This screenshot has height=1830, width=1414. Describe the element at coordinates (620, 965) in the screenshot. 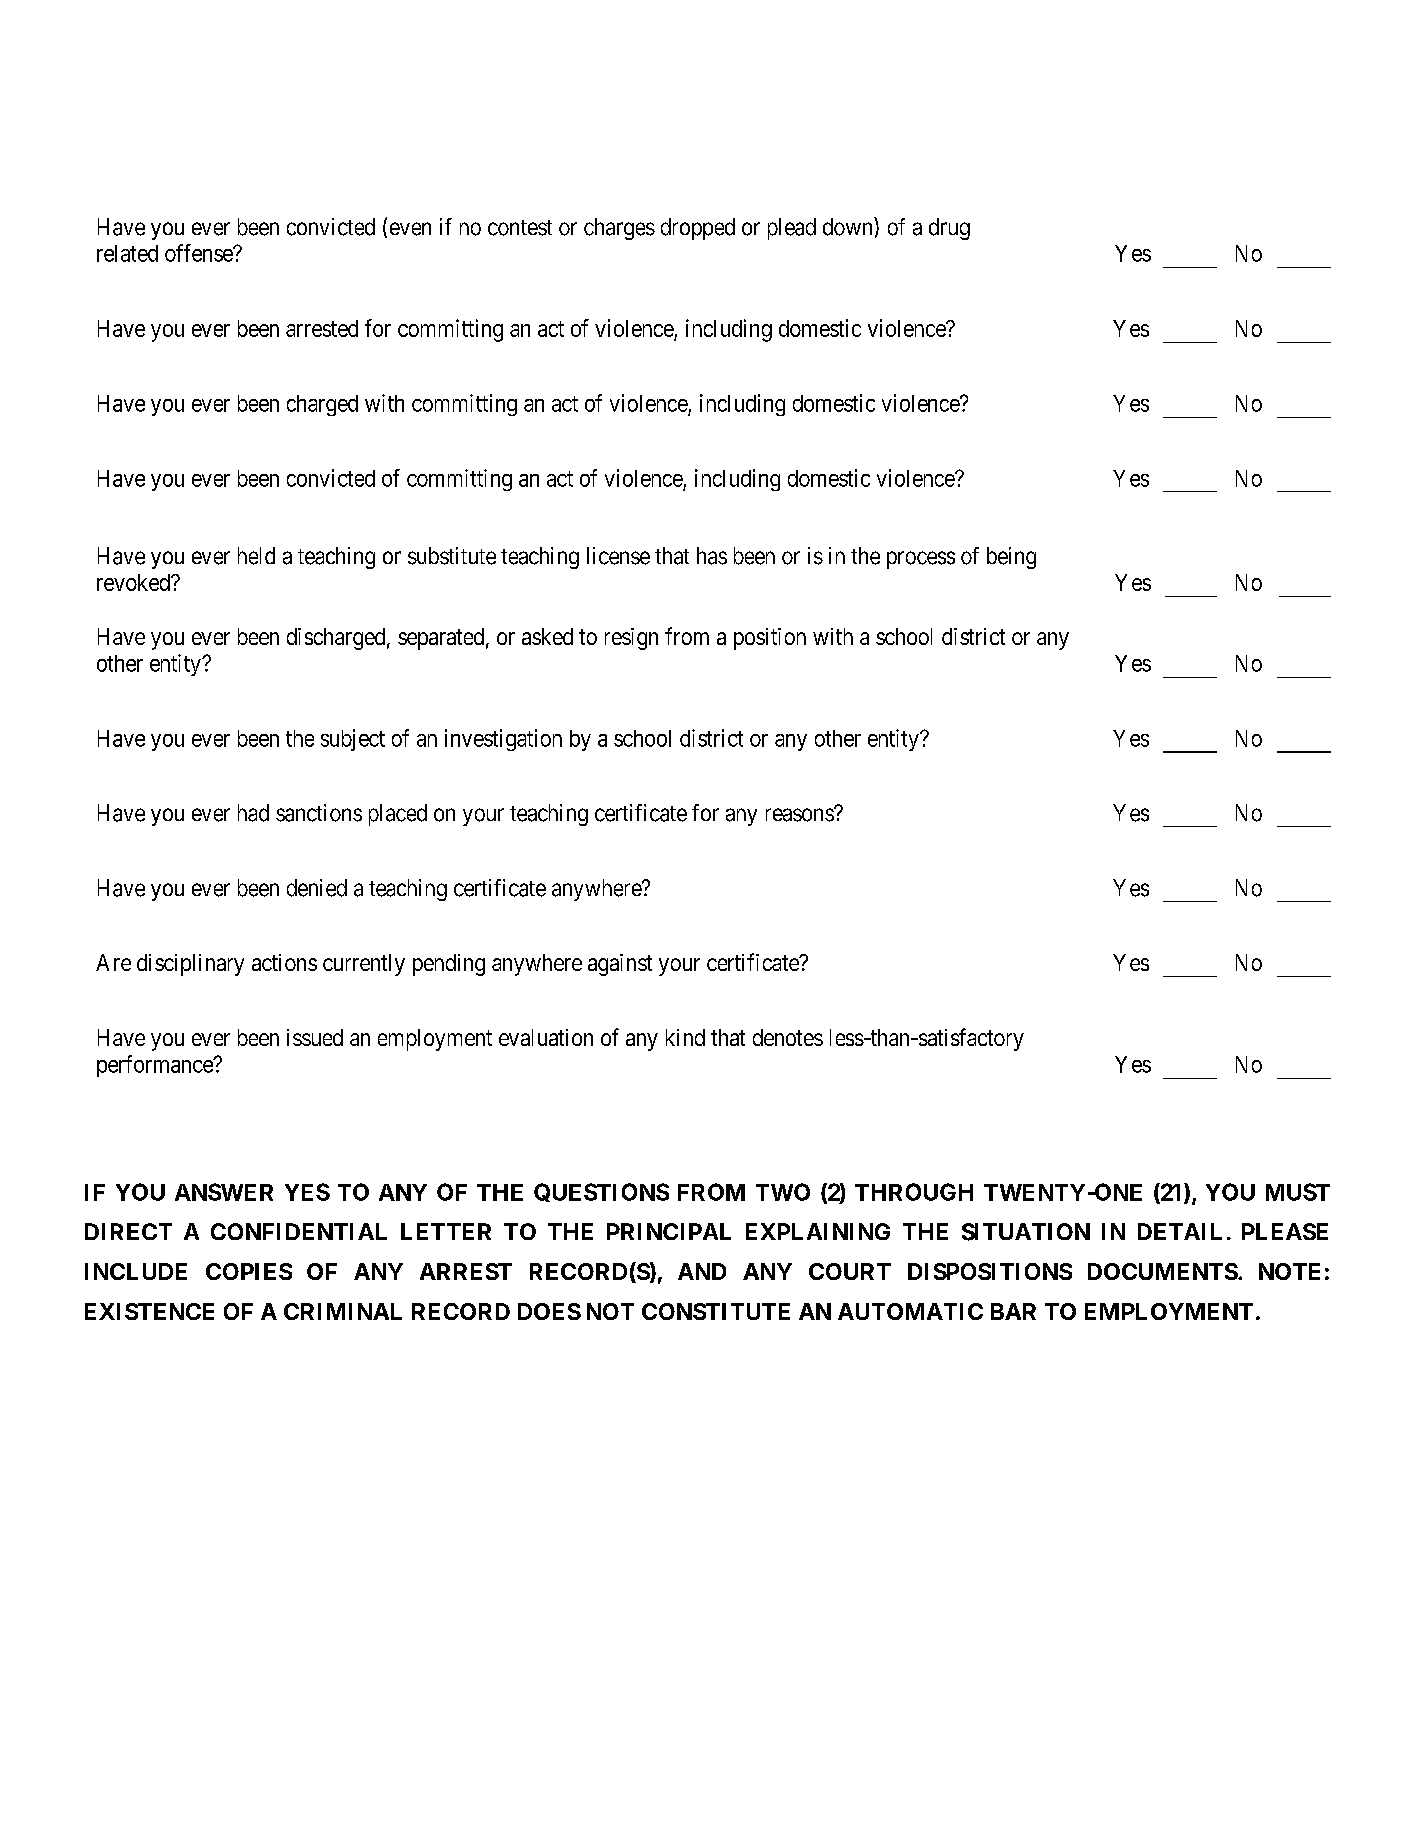

I see `against` at that location.
